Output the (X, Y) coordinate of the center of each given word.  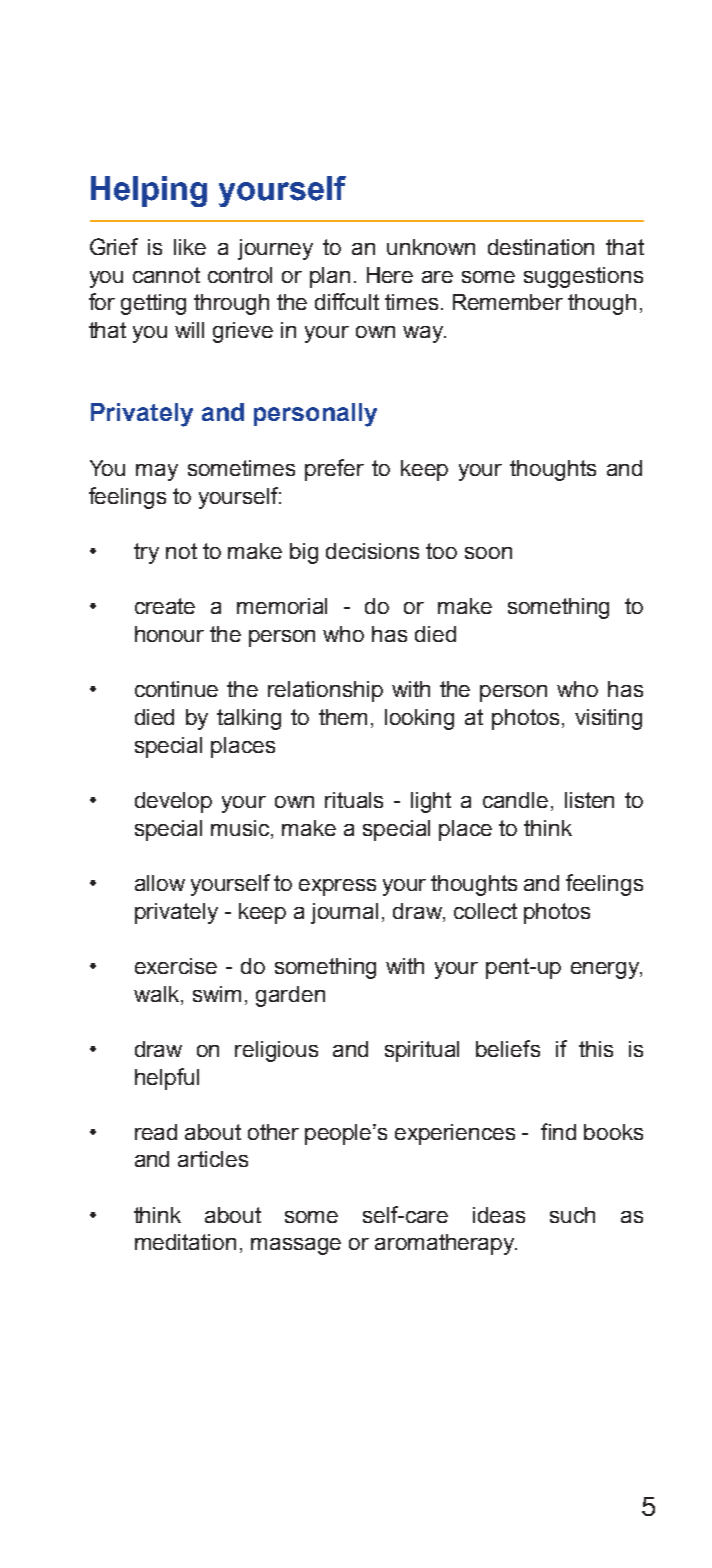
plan (330, 277)
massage (296, 1246)
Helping (149, 191)
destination (541, 247)
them (343, 717)
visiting (608, 719)
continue (176, 689)
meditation (185, 1242)
